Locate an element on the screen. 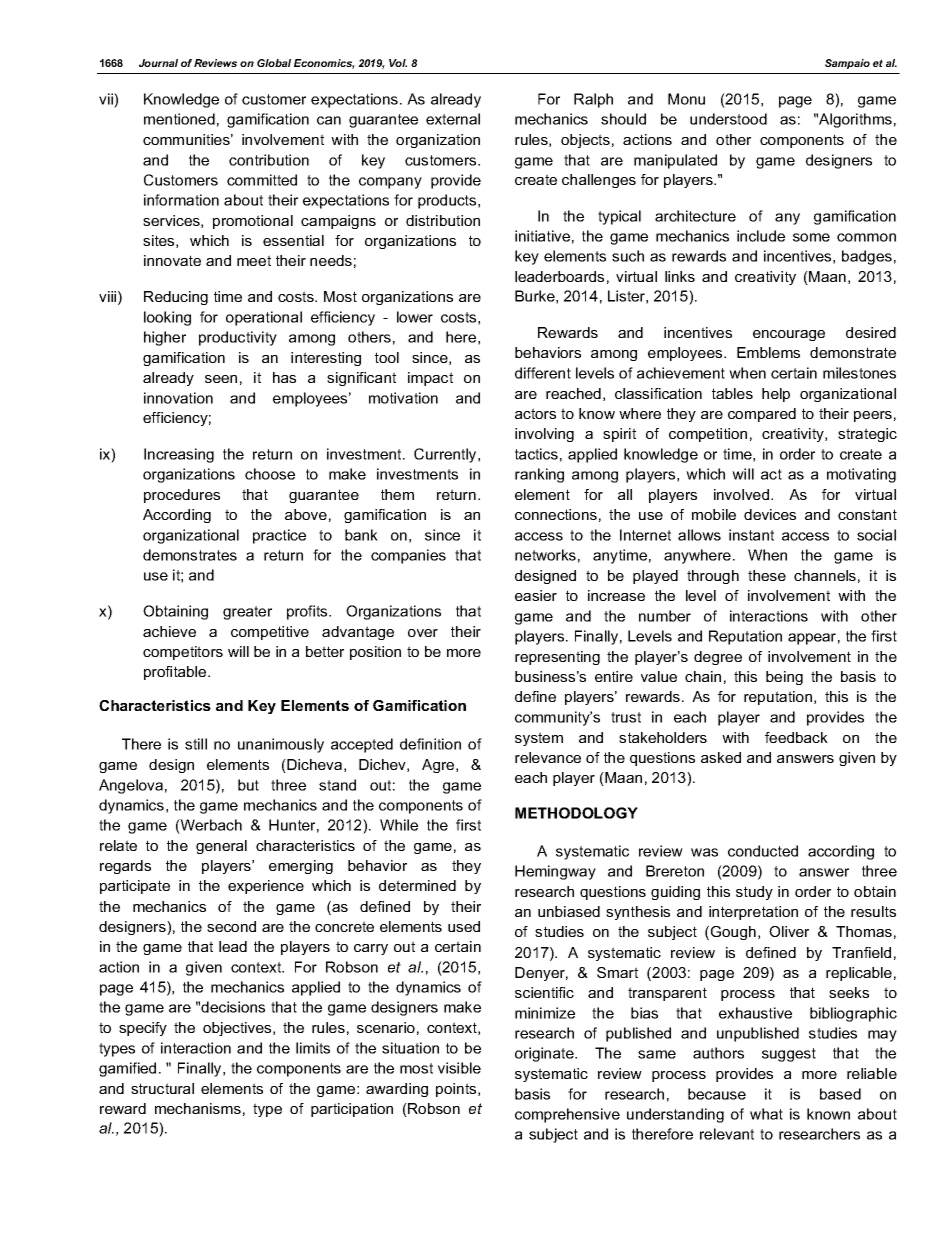 This screenshot has height=1233, width=952. easier is located at coordinates (536, 595).
